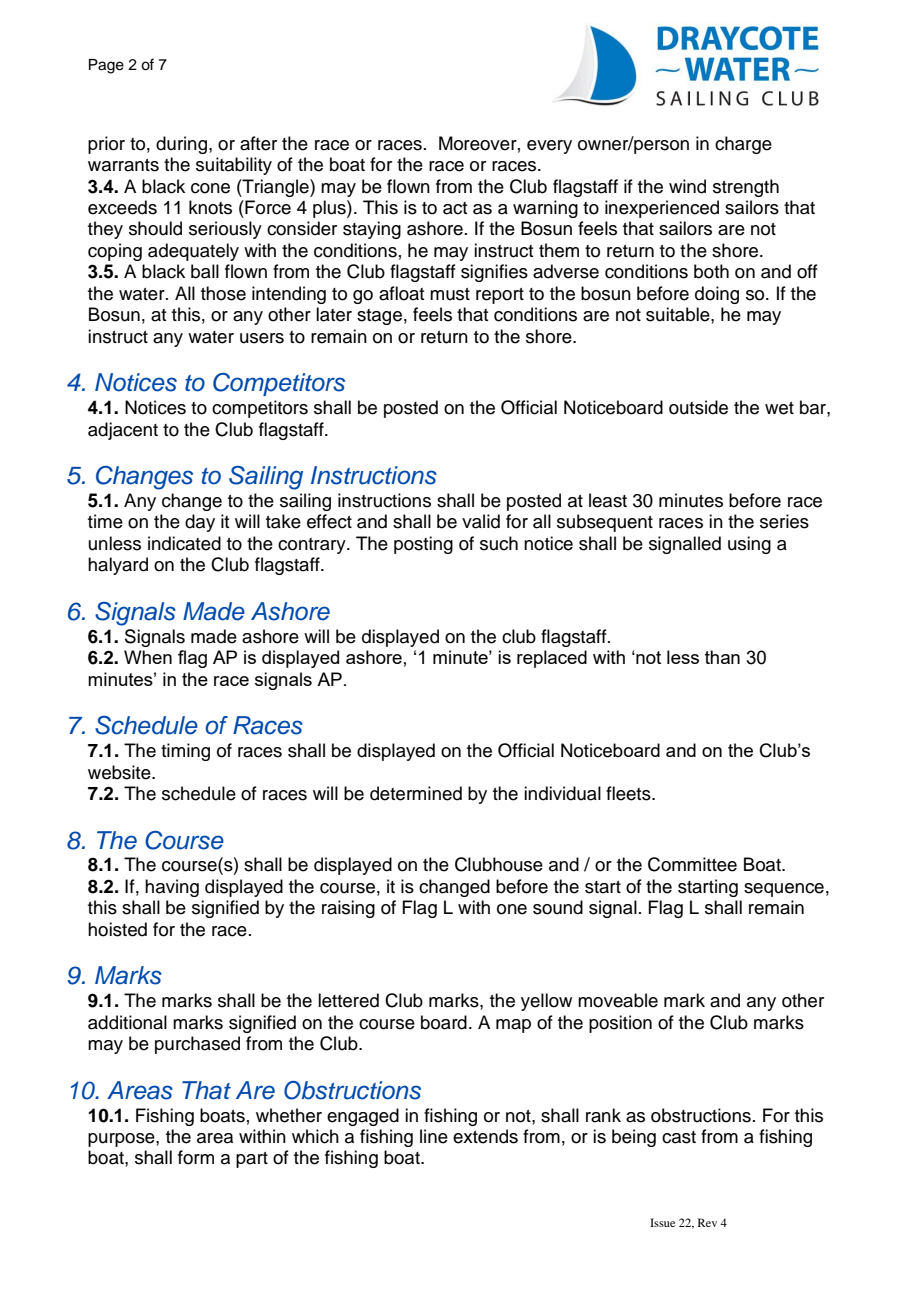 The width and height of the screenshot is (924, 1308). Describe the element at coordinates (692, 864) in the screenshot. I see `Committee` at that location.
